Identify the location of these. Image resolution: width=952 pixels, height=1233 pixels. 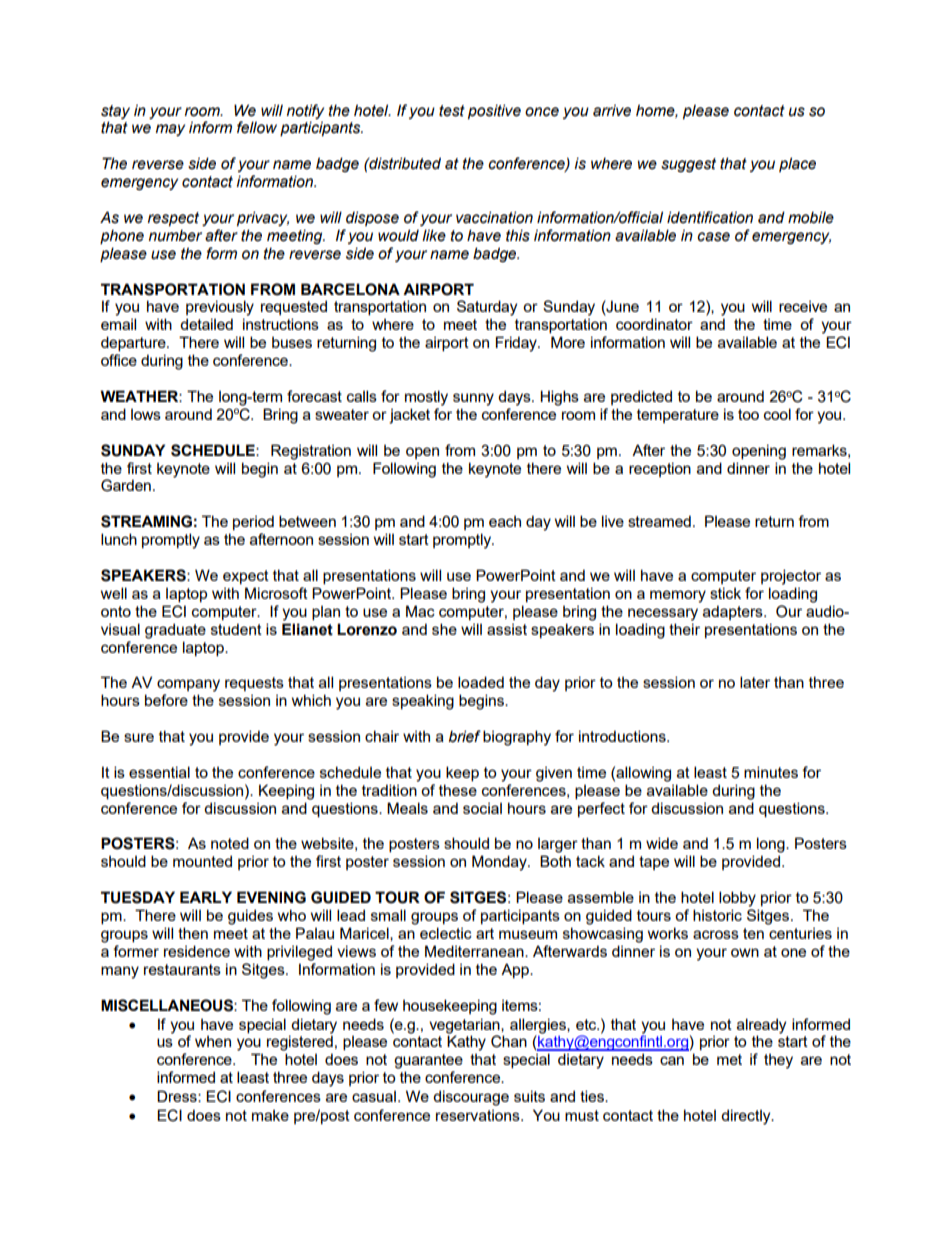
(458, 790).
